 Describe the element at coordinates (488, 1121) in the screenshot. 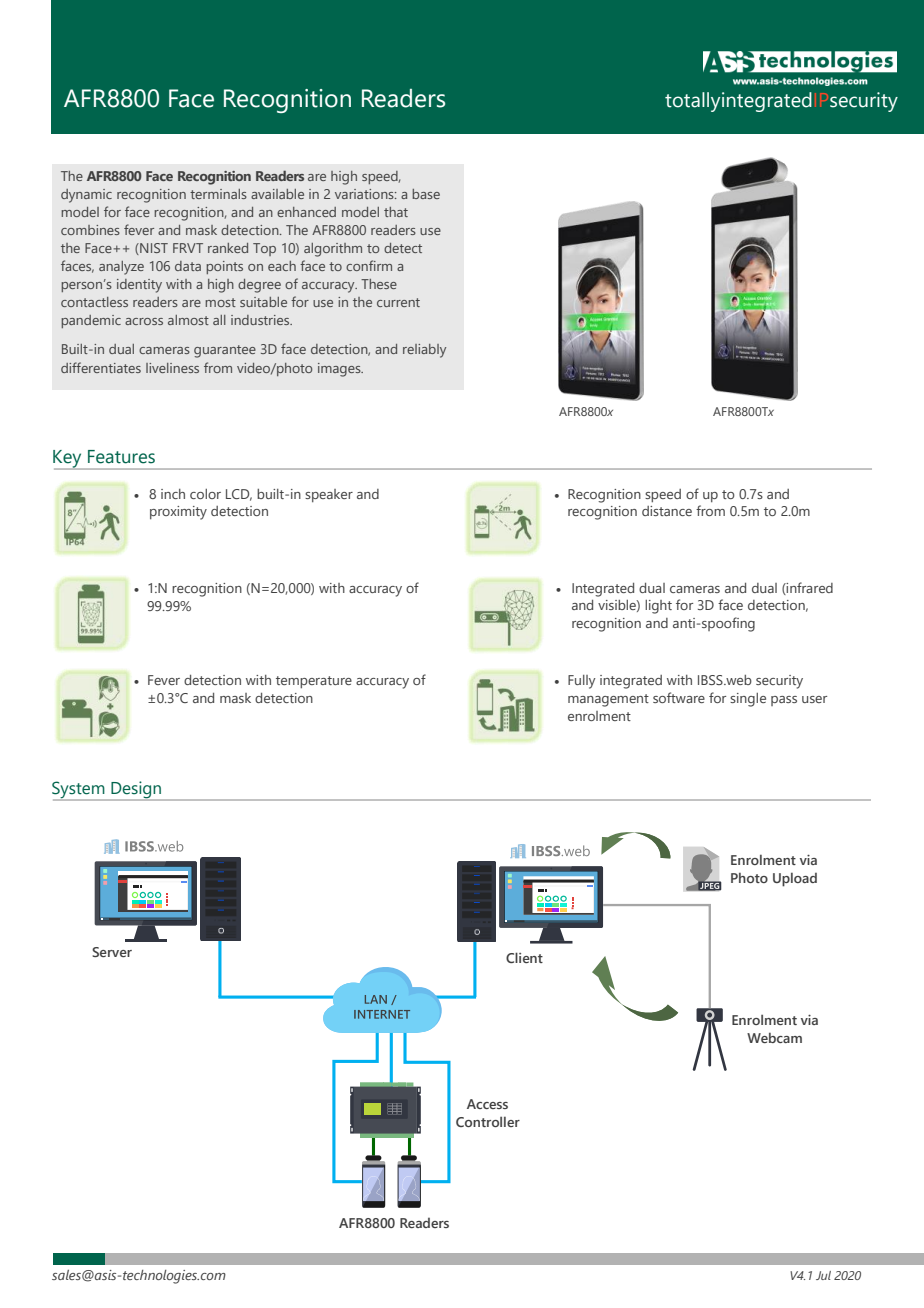

I see `Controller` at that location.
